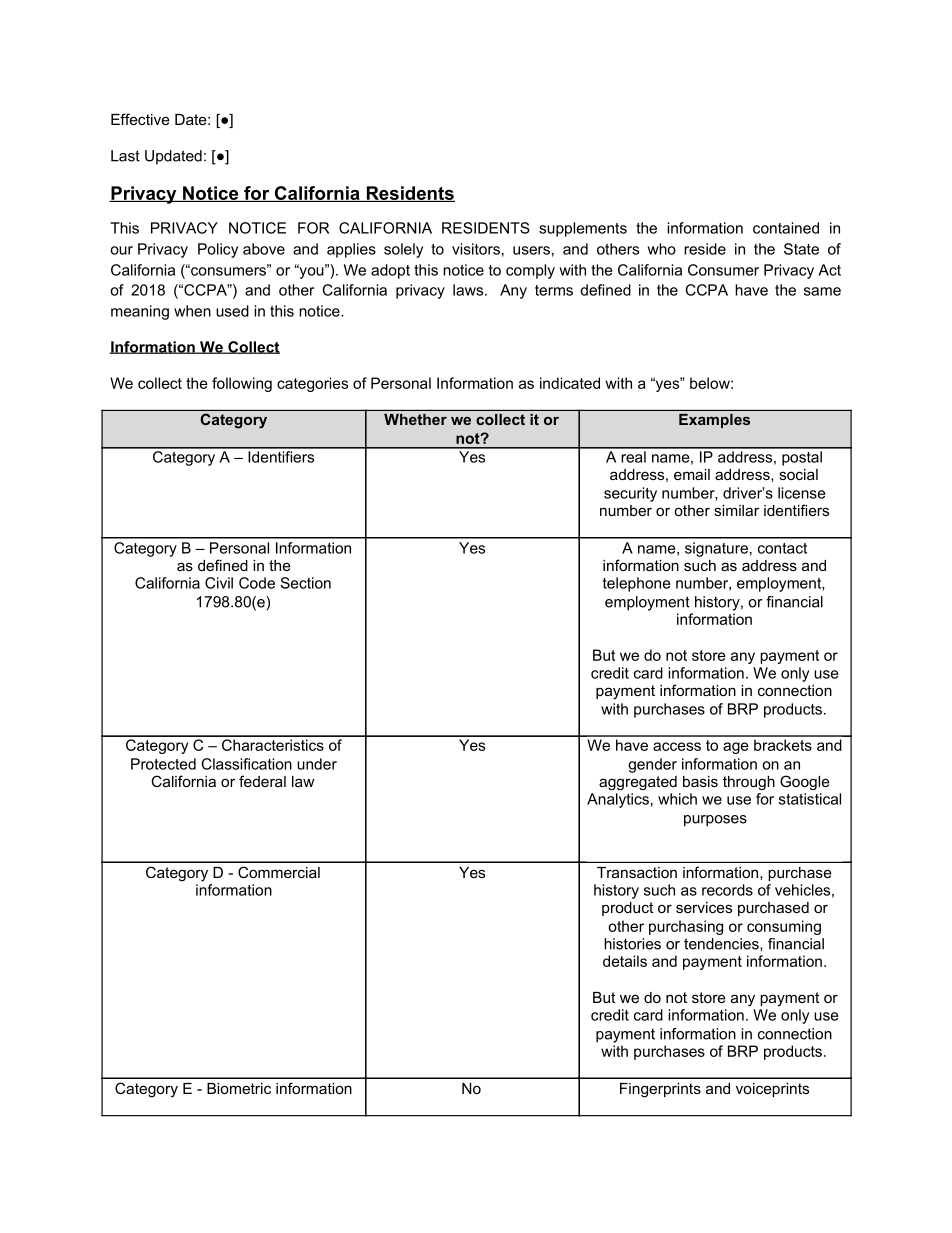 The image size is (952, 1233). What do you see at coordinates (722, 944) in the document?
I see `tendencies` at bounding box center [722, 944].
